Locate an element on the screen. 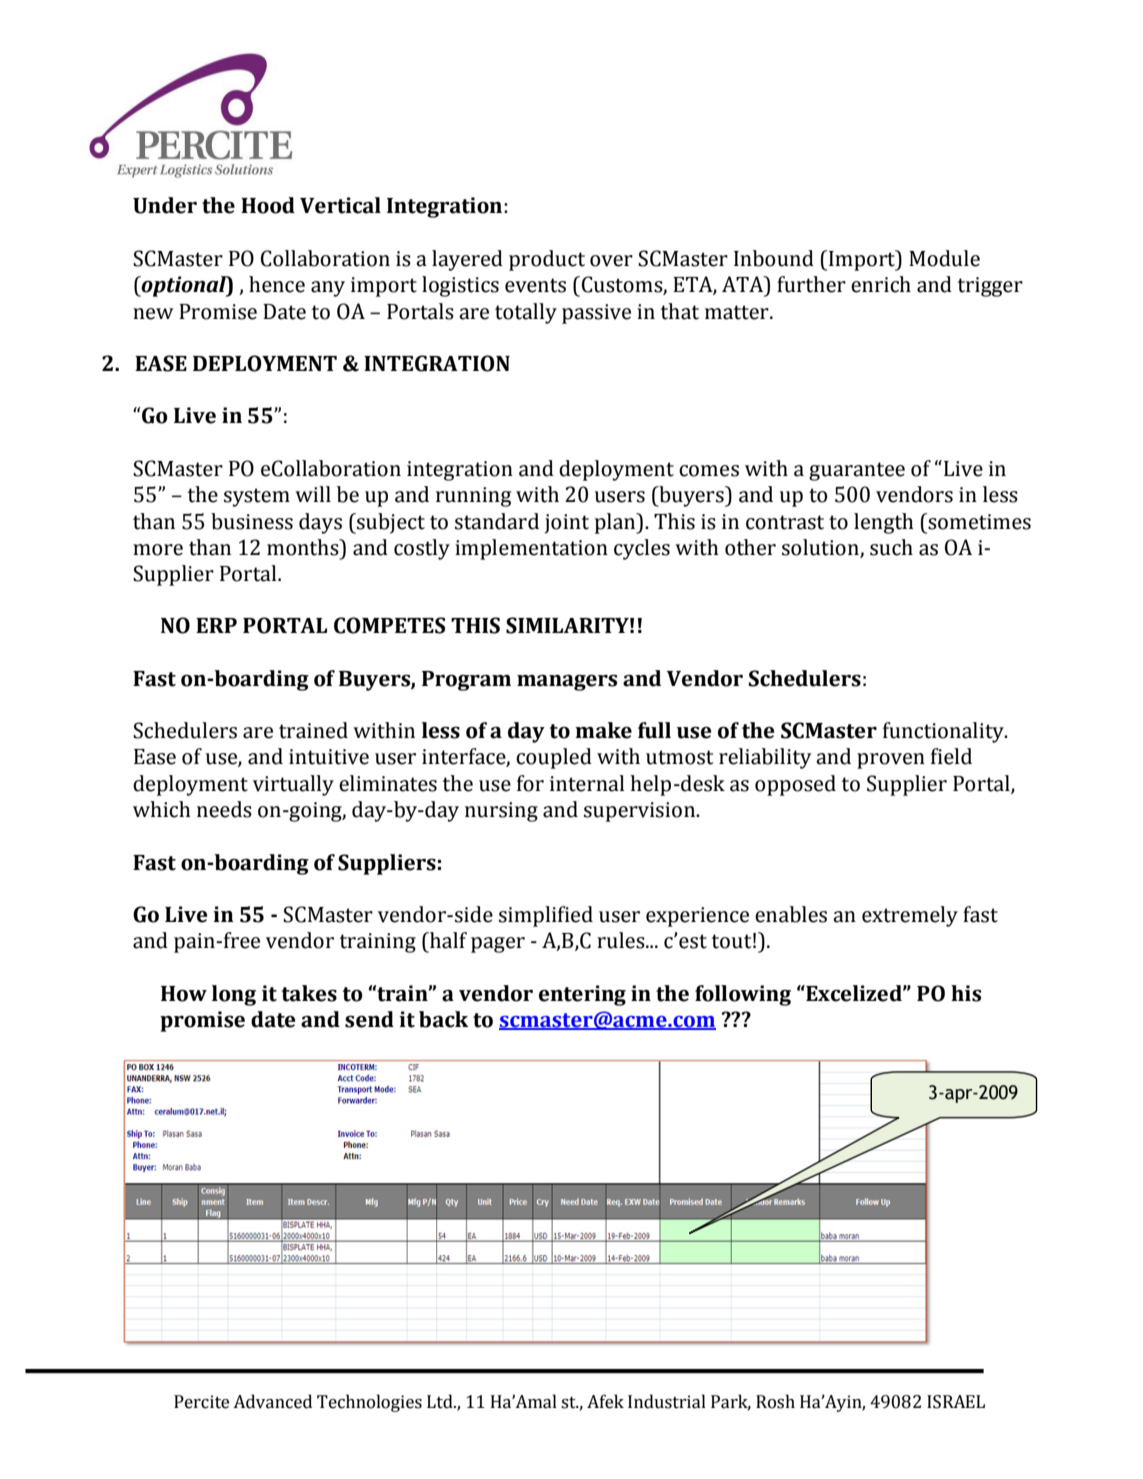 This screenshot has height=1479, width=1143. Hood is located at coordinates (268, 205).
